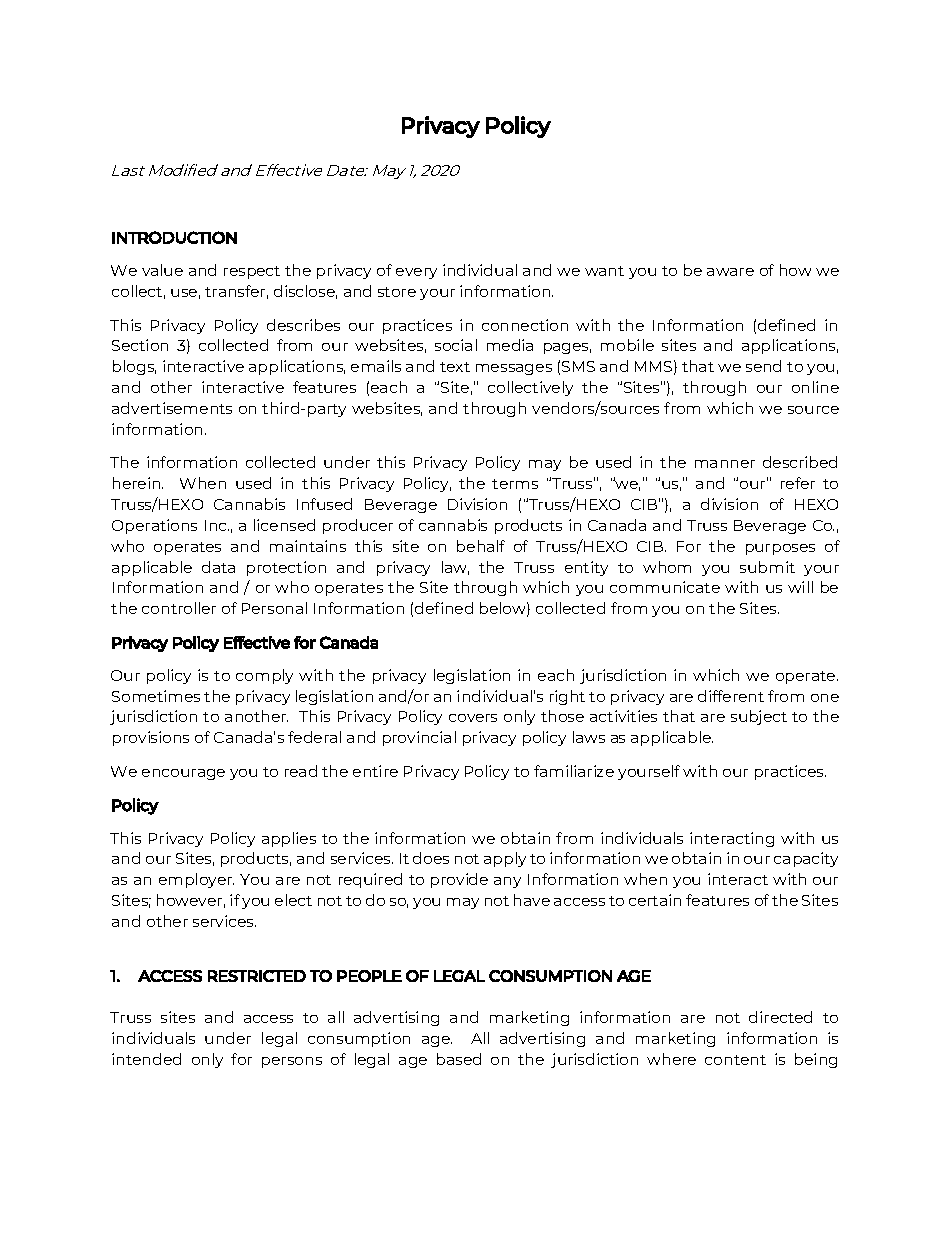  Describe the element at coordinates (730, 272) in the screenshot. I see `aware` at that location.
